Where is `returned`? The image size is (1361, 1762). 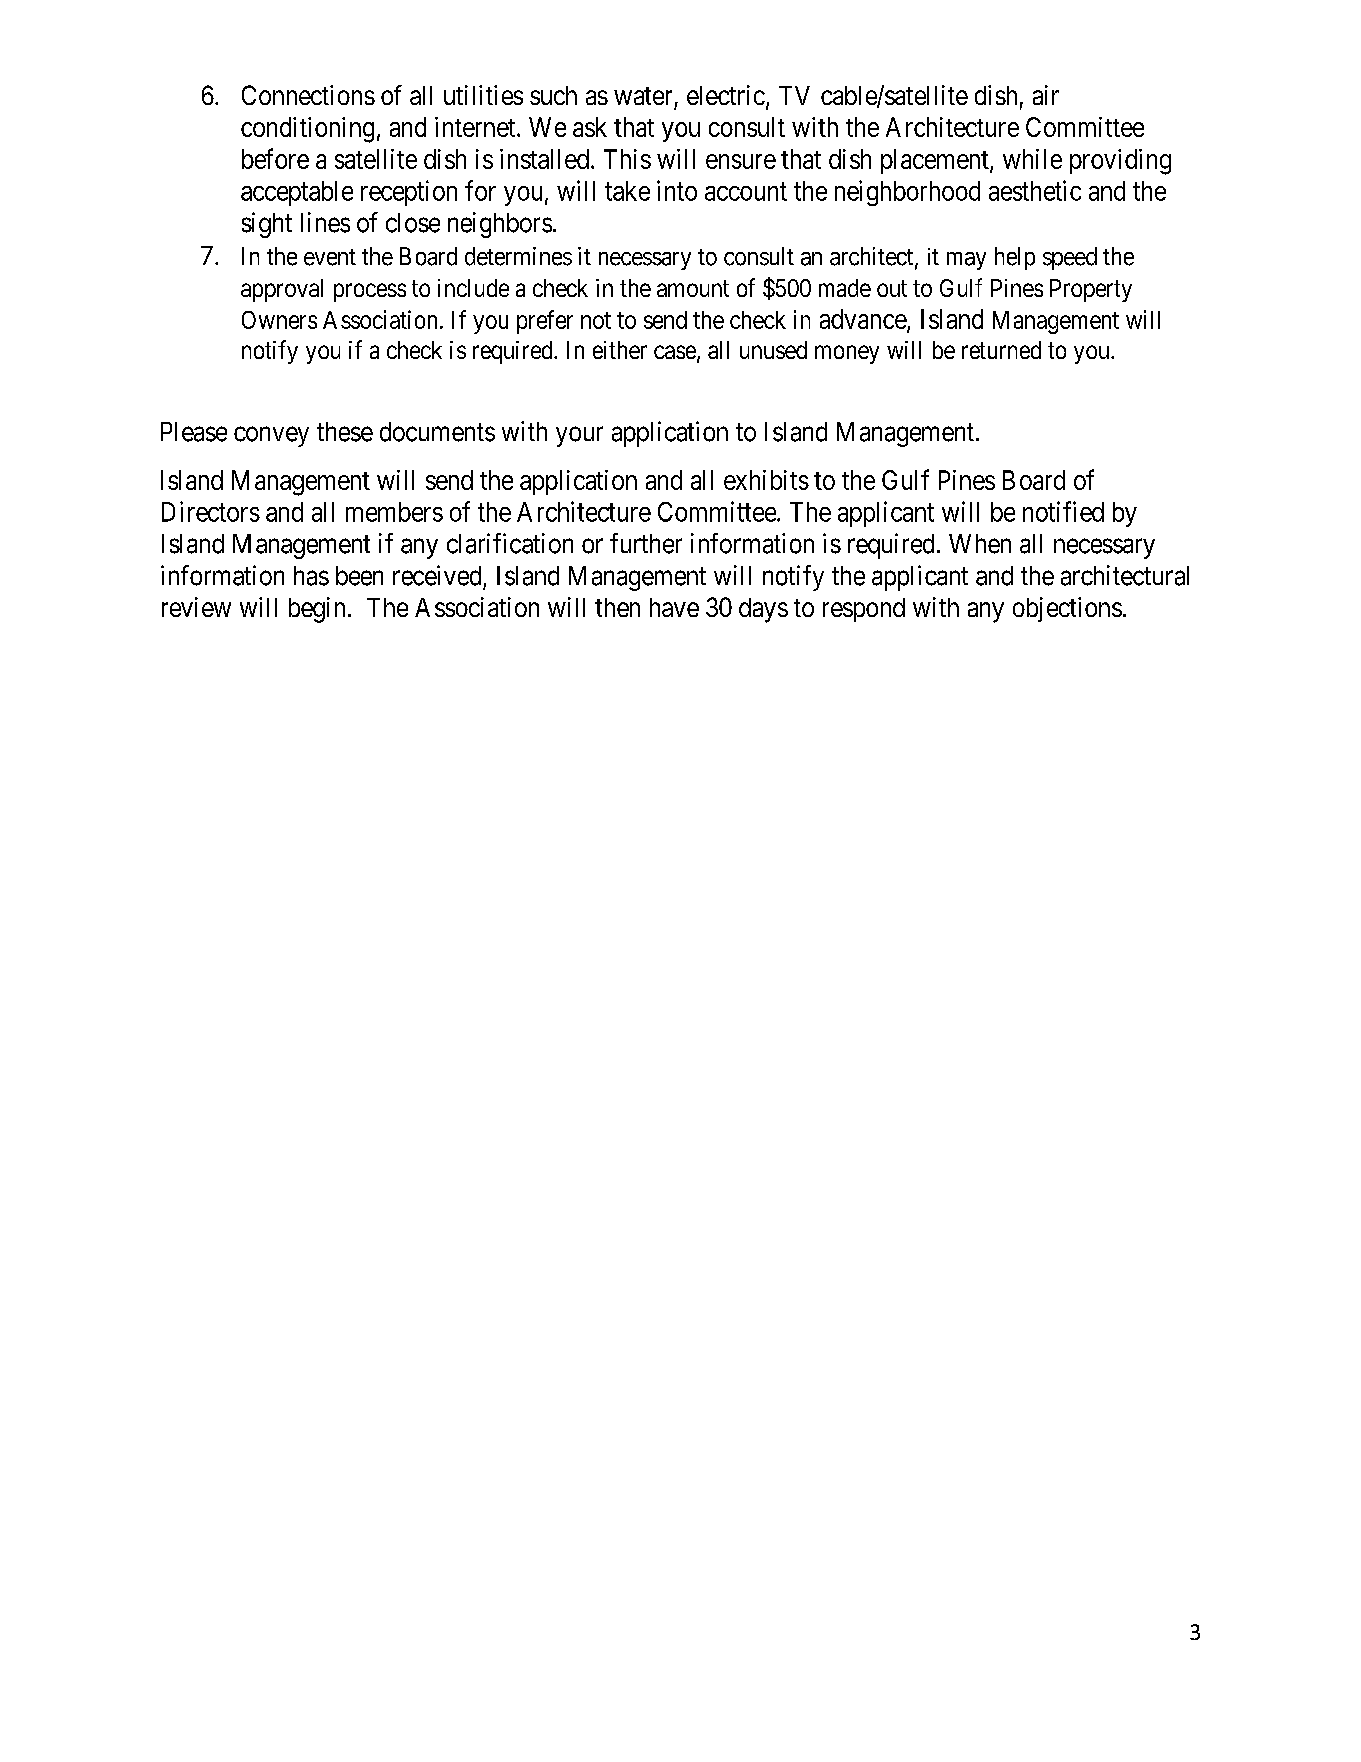 returned is located at coordinates (1001, 350).
